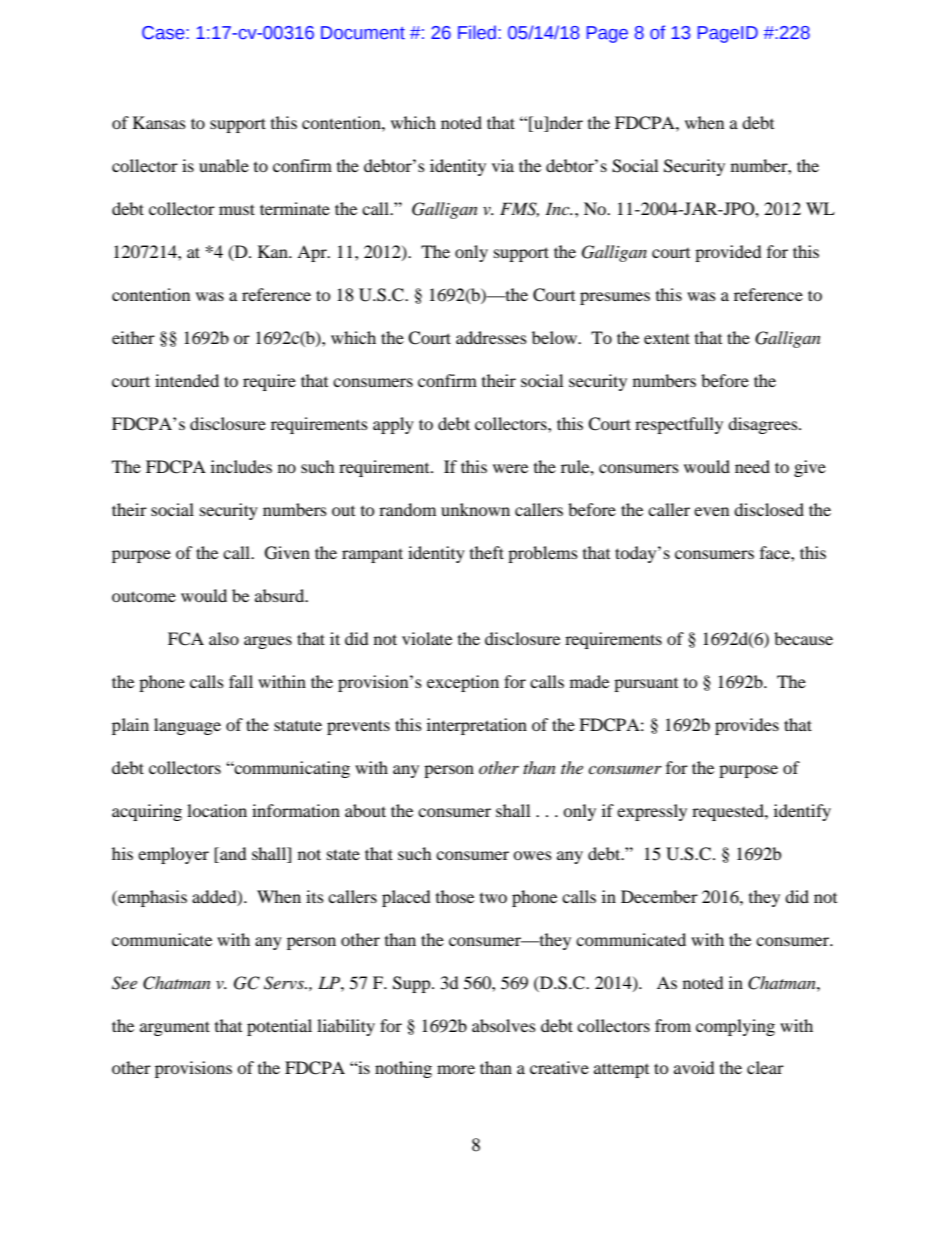 The height and width of the page is (1233, 952). What do you see at coordinates (159, 122) in the page?
I see `Kansas` at bounding box center [159, 122].
